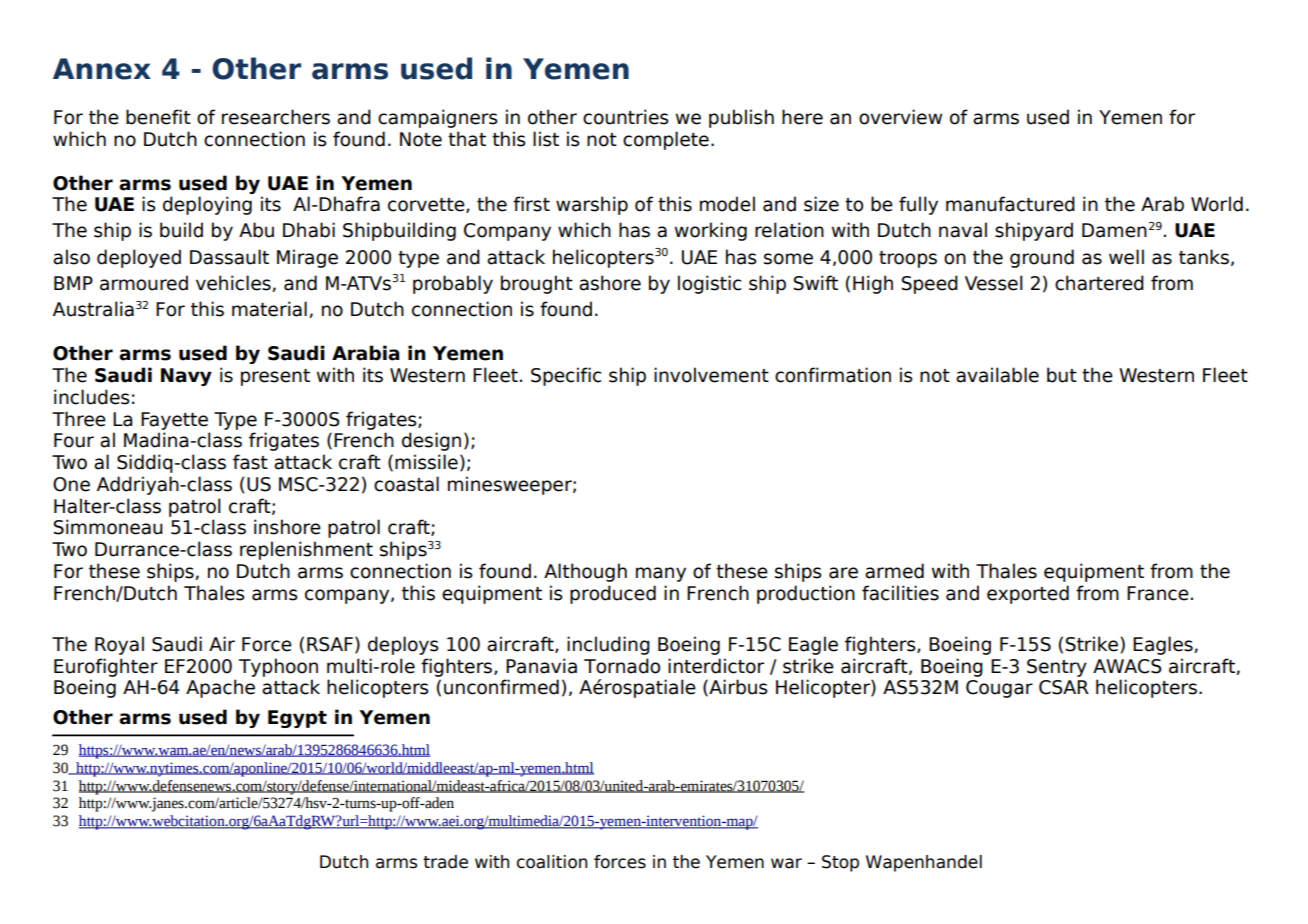  What do you see at coordinates (900, 117) in the document?
I see `overview` at bounding box center [900, 117].
